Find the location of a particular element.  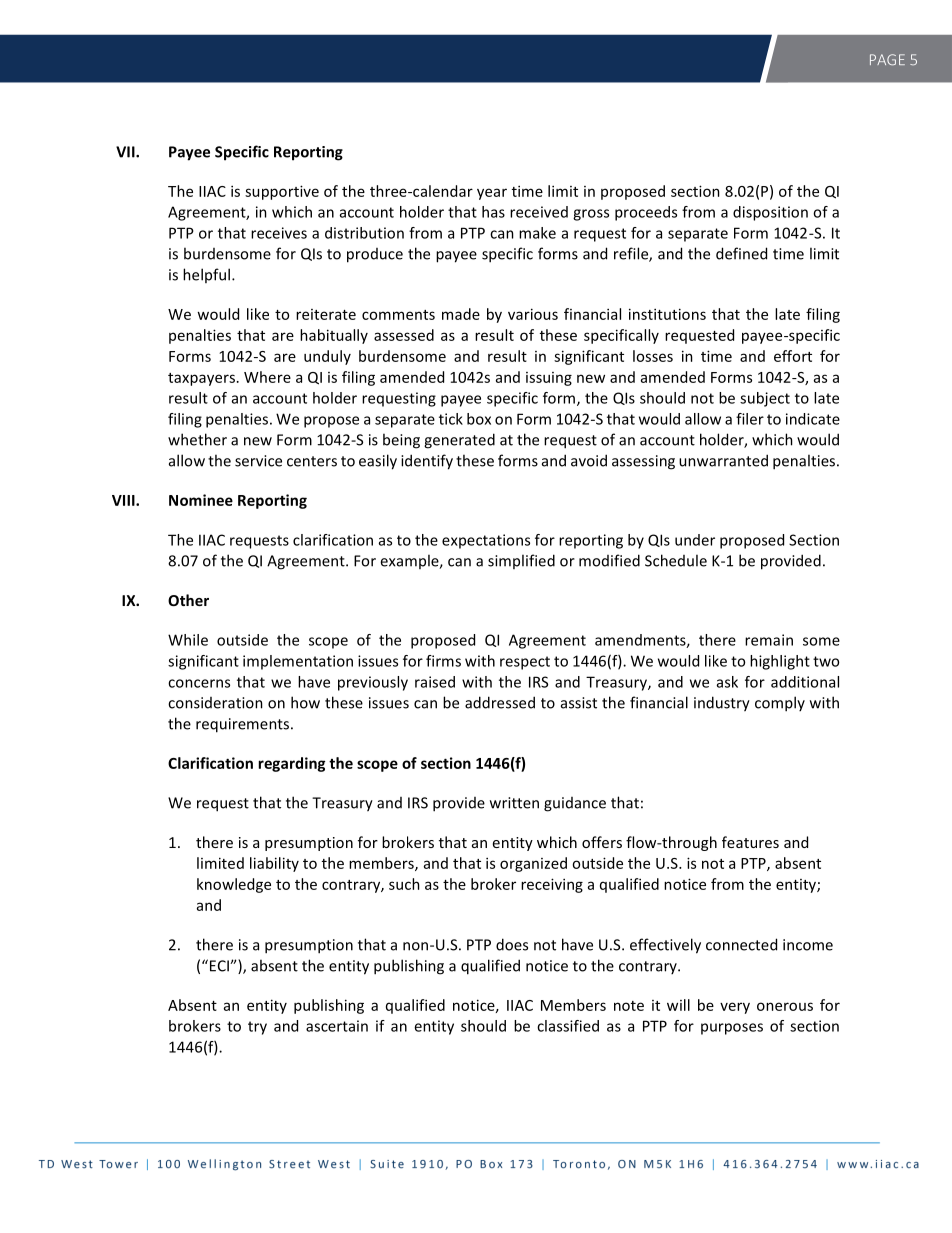

helpful is located at coordinates (206, 275).
